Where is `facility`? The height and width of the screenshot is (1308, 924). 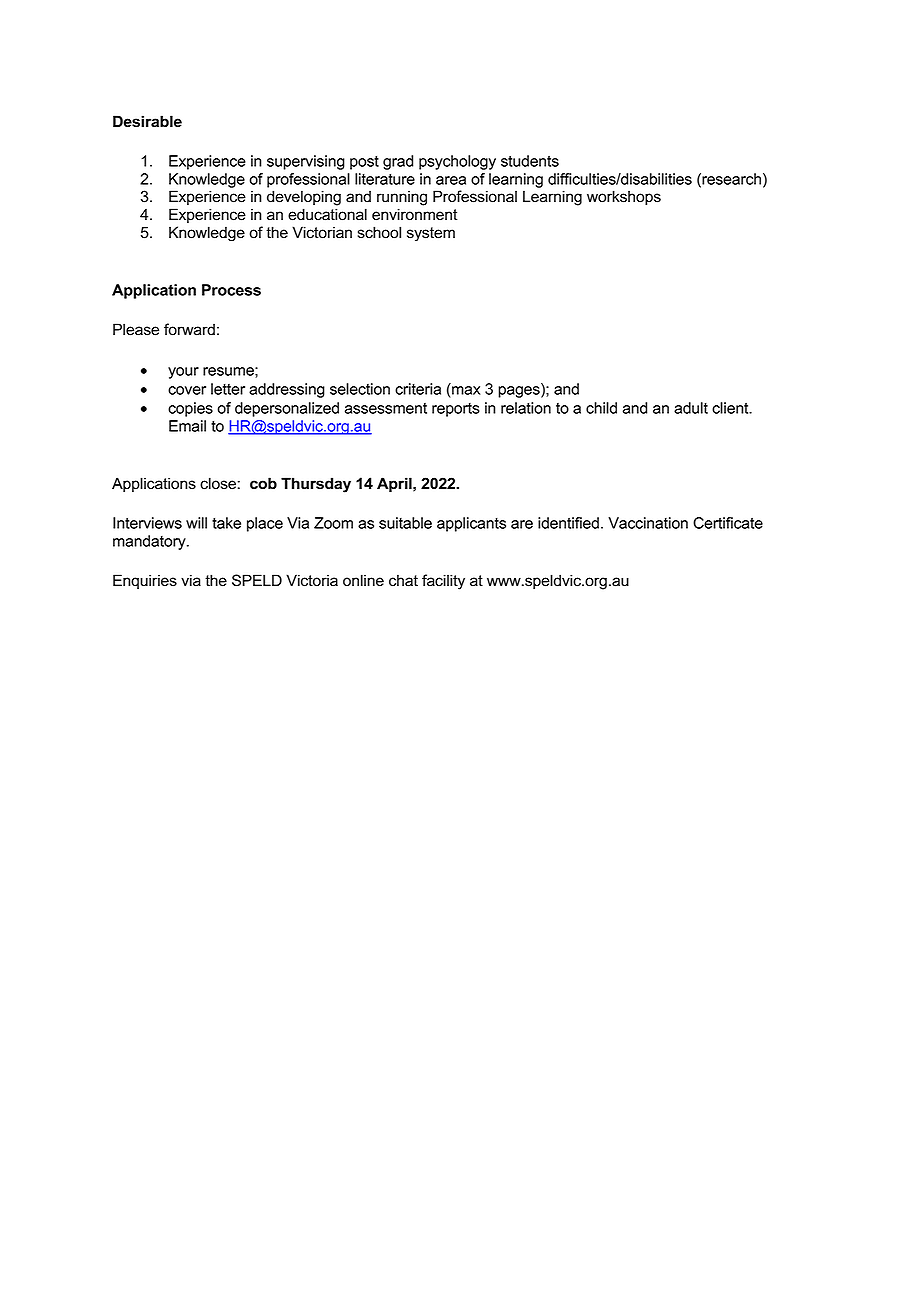
facility is located at coordinates (443, 582).
